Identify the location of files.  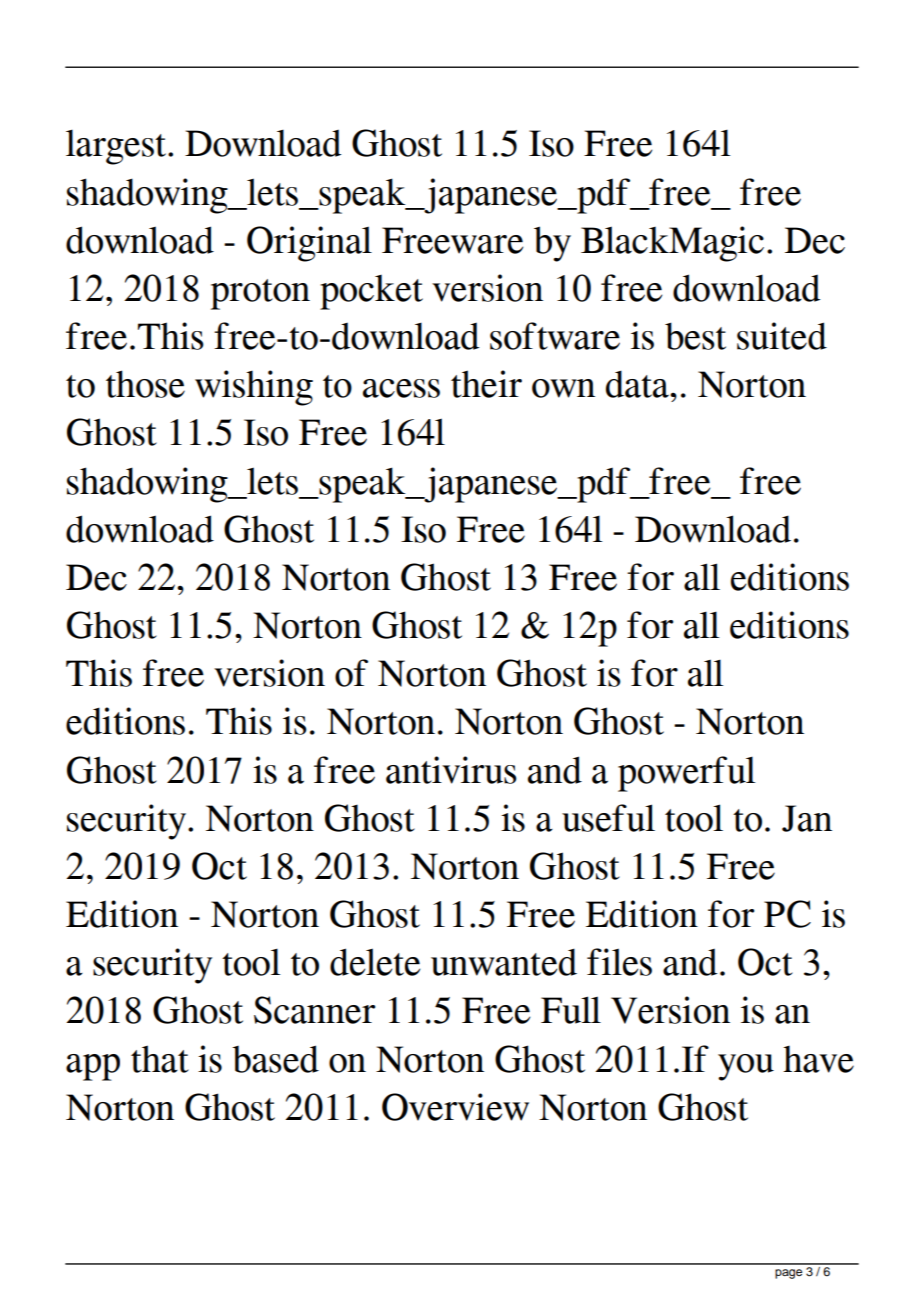
(619, 962).
